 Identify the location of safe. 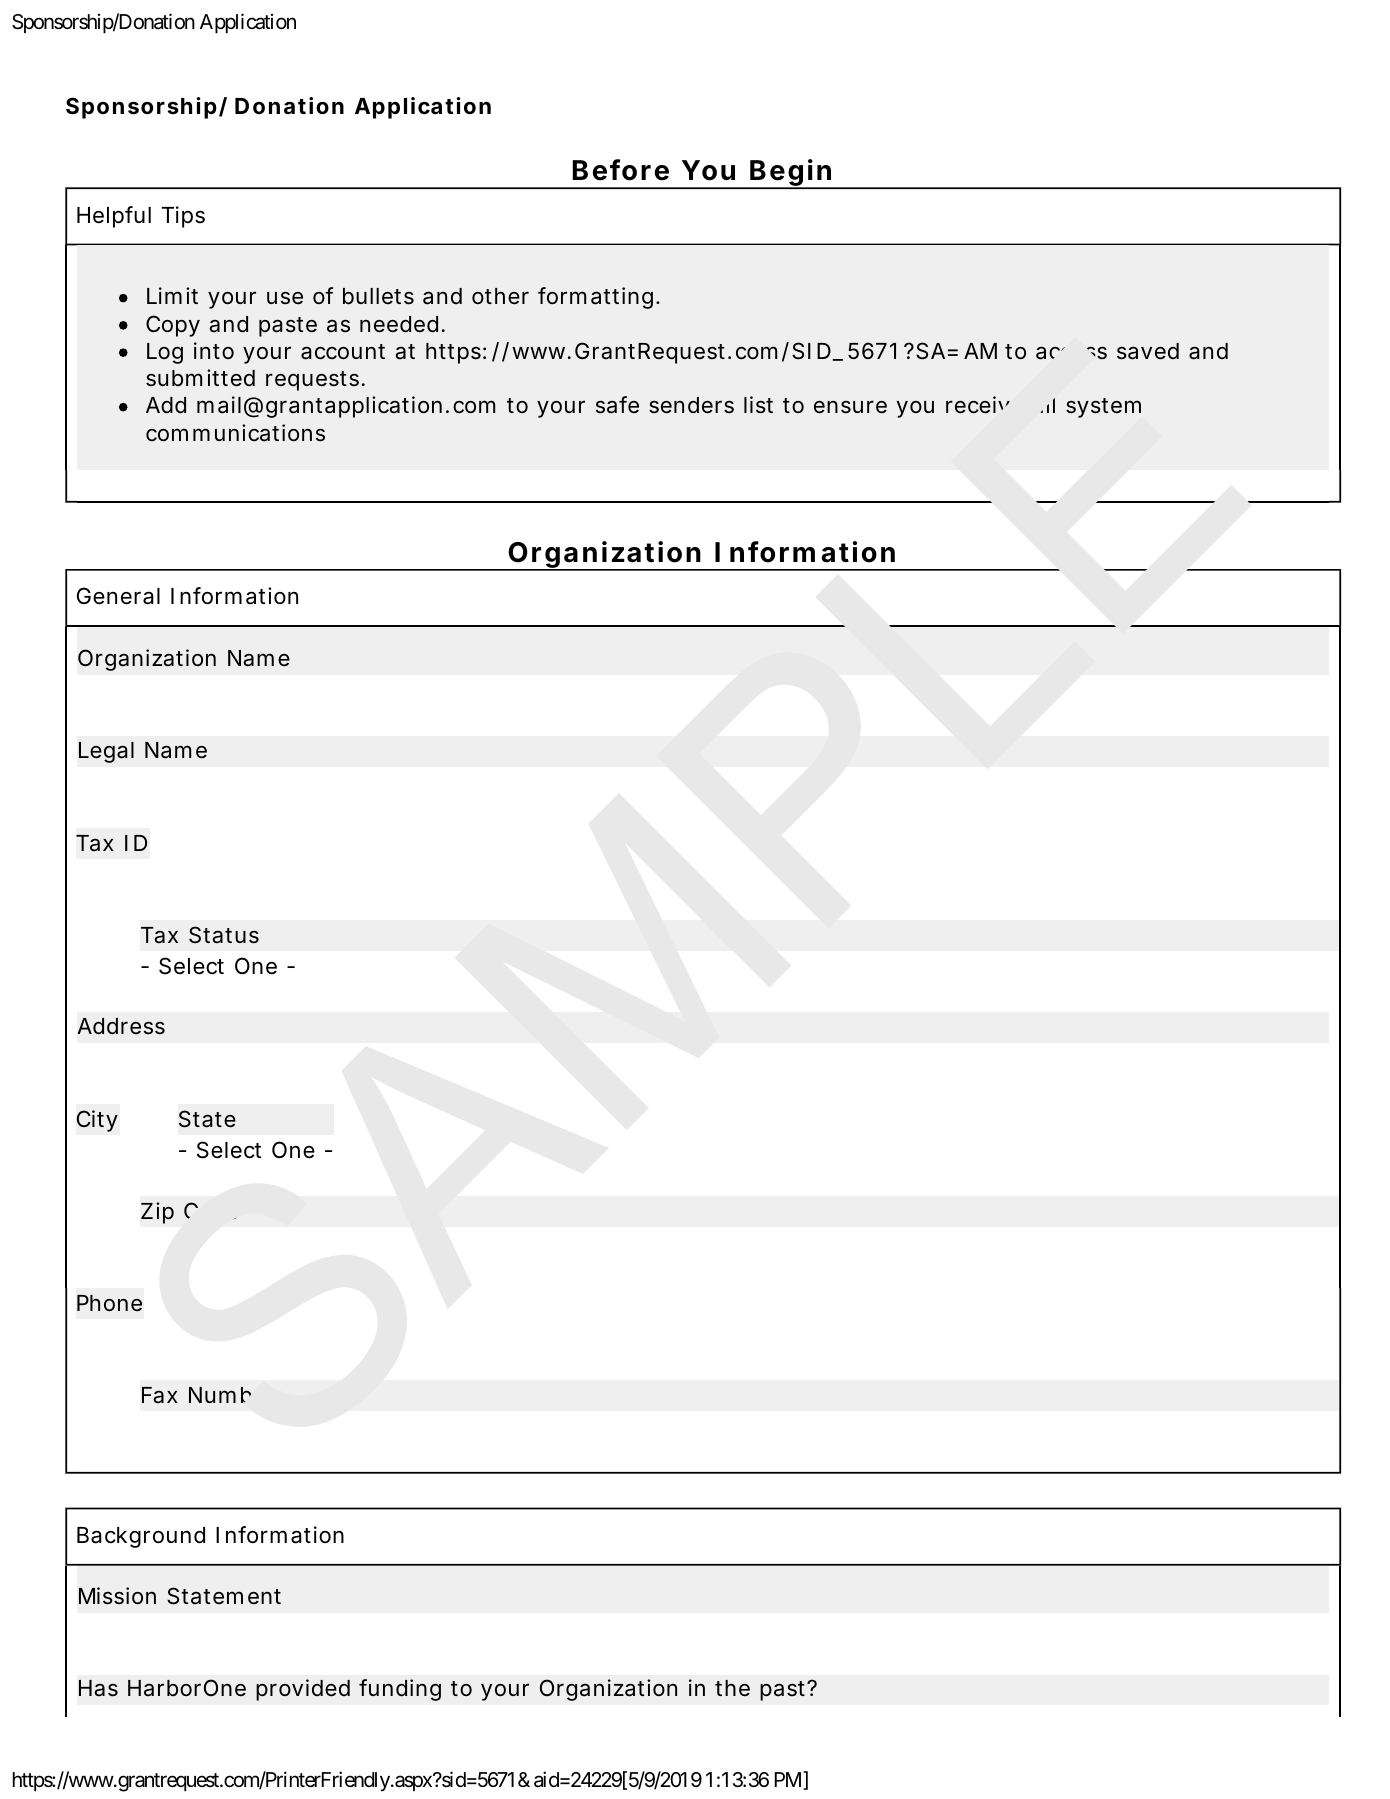
(617, 405).
